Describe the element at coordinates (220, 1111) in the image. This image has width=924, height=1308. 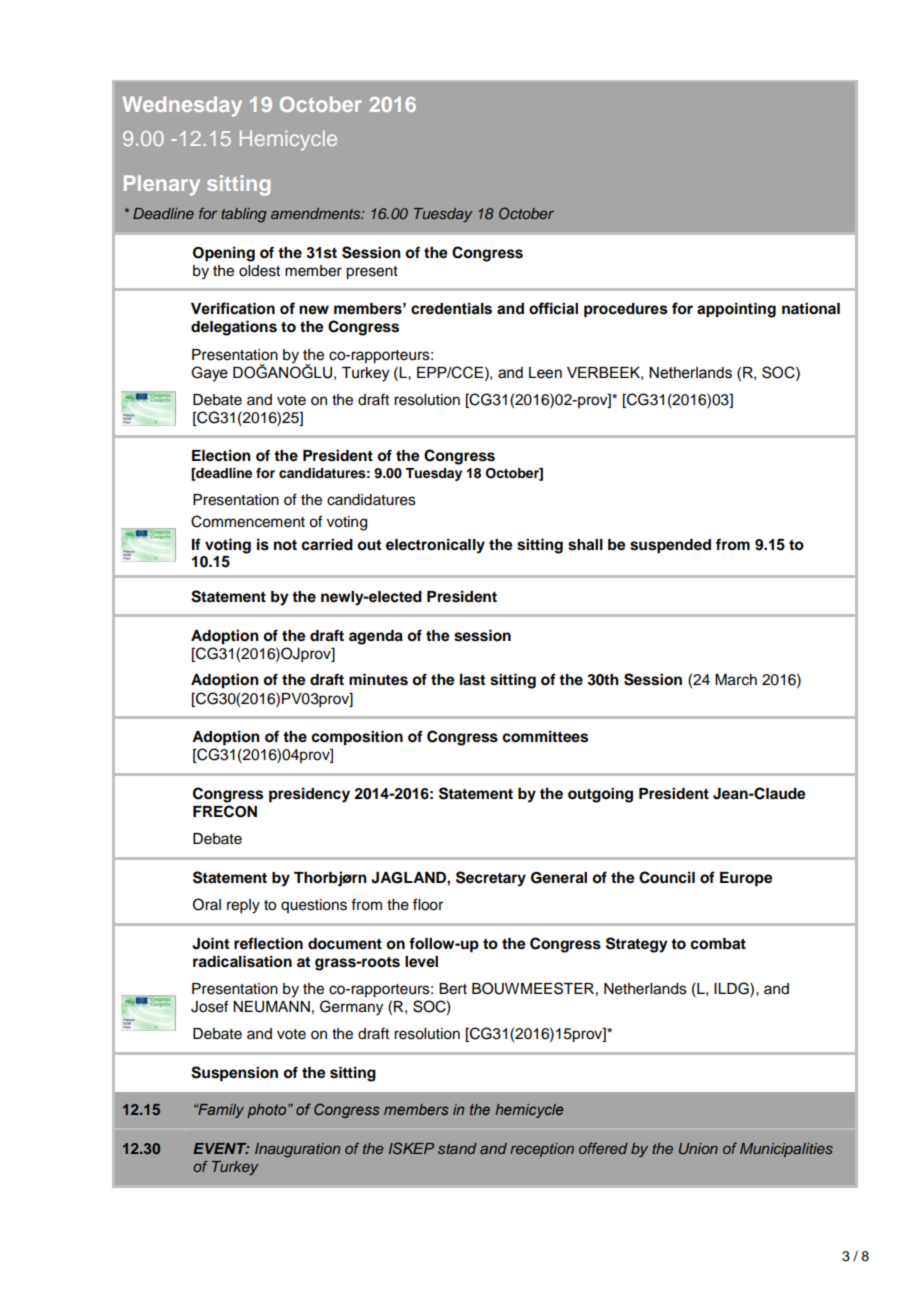
I see `Family` at that location.
